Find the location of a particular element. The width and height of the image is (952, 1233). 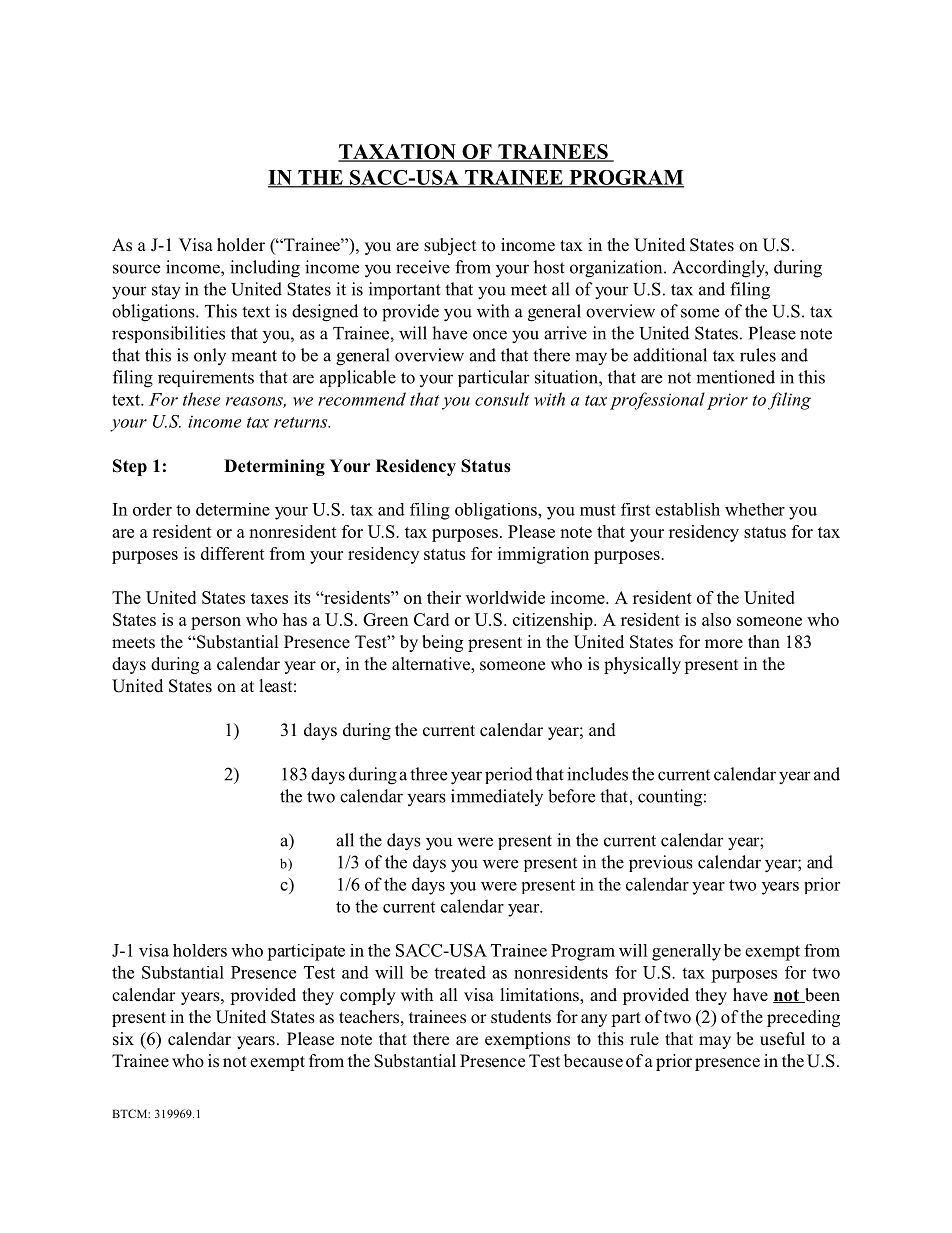

person is located at coordinates (216, 623).
